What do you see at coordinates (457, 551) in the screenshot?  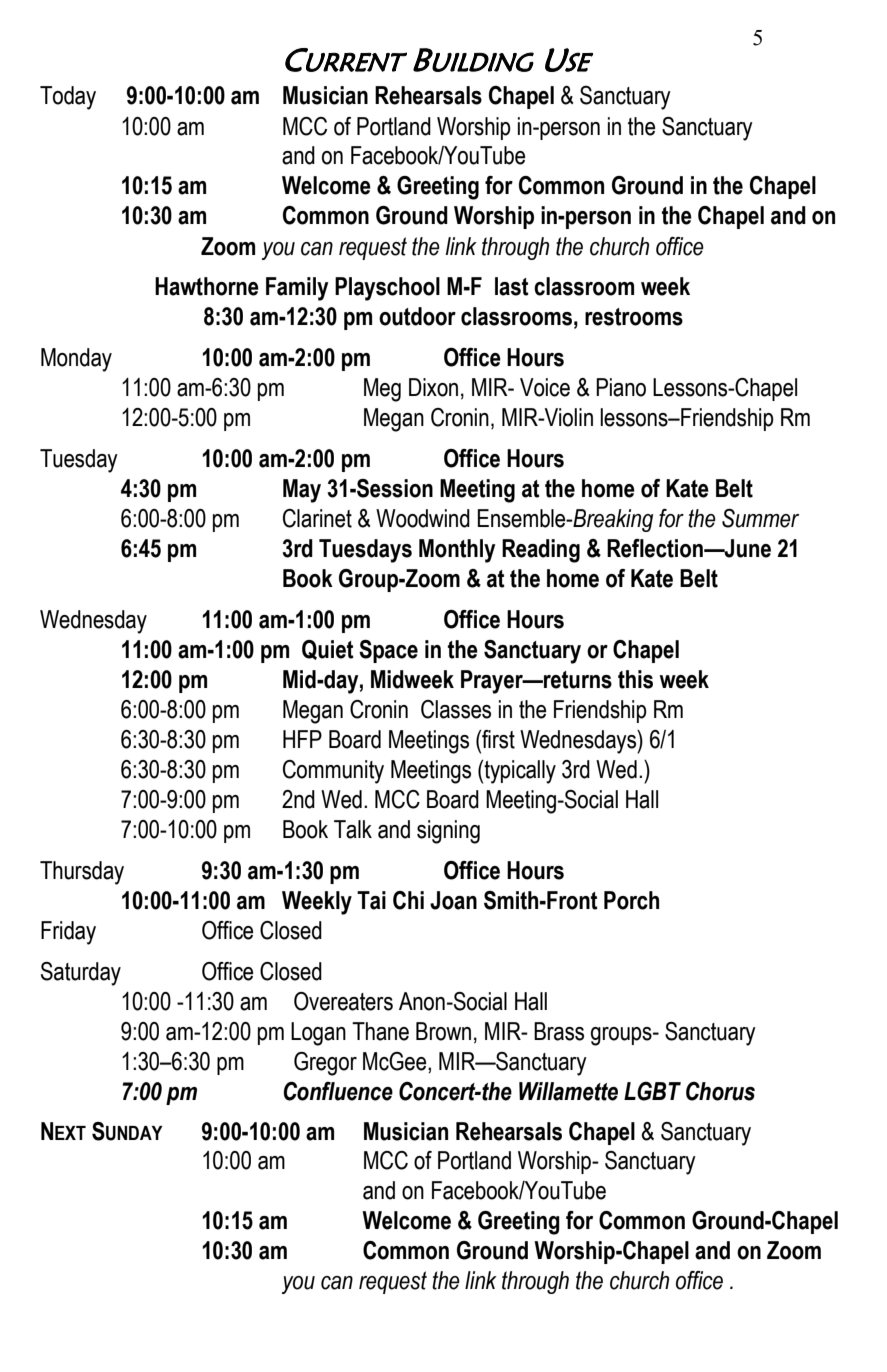 I see `Monthly` at bounding box center [457, 551].
